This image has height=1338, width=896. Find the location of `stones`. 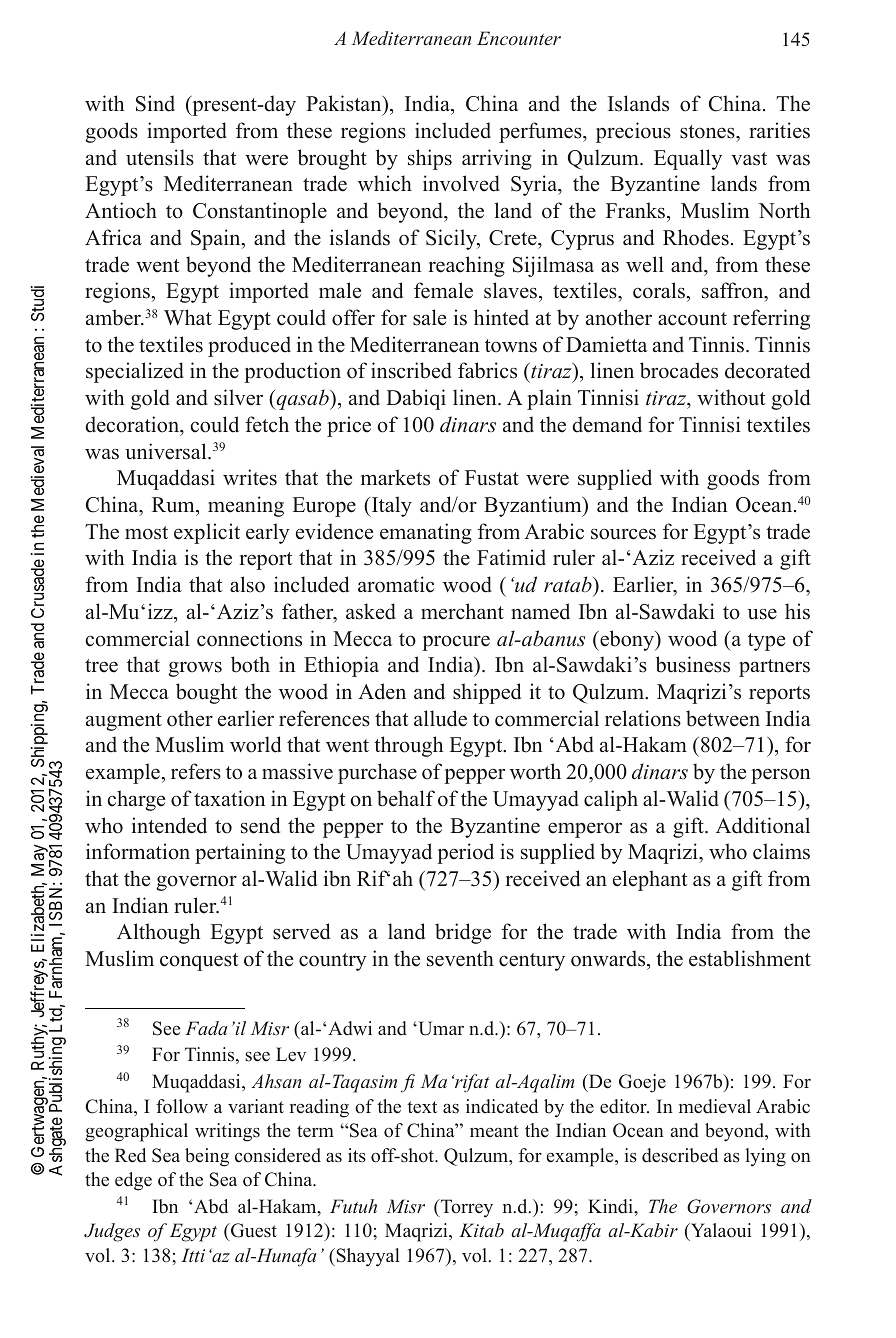

stones is located at coordinates (708, 132).
